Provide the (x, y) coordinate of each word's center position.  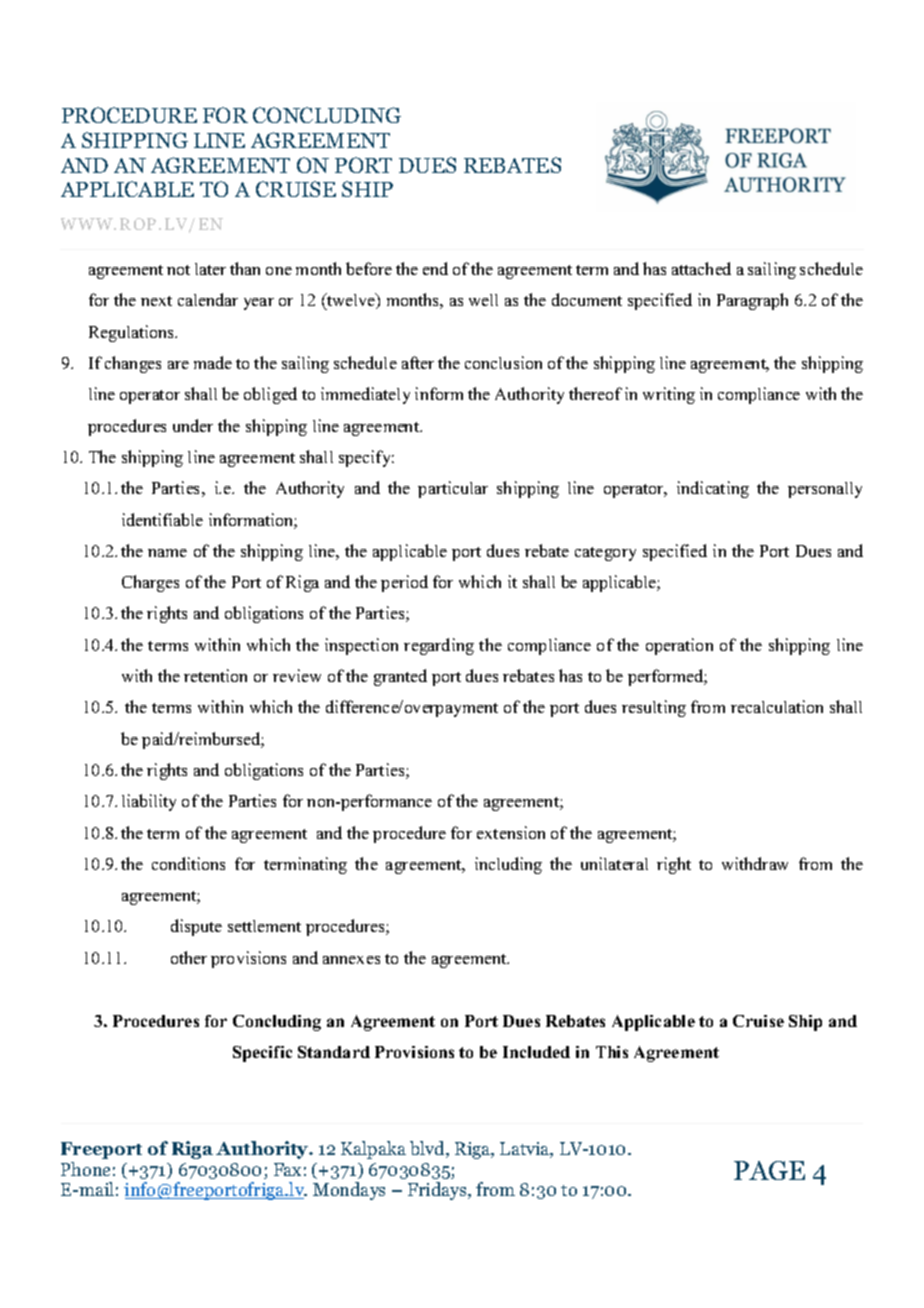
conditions (188, 863)
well (483, 300)
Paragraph (752, 301)
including (508, 865)
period (404, 583)
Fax (287, 1169)
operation (679, 646)
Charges (150, 583)
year (259, 304)
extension (511, 832)
